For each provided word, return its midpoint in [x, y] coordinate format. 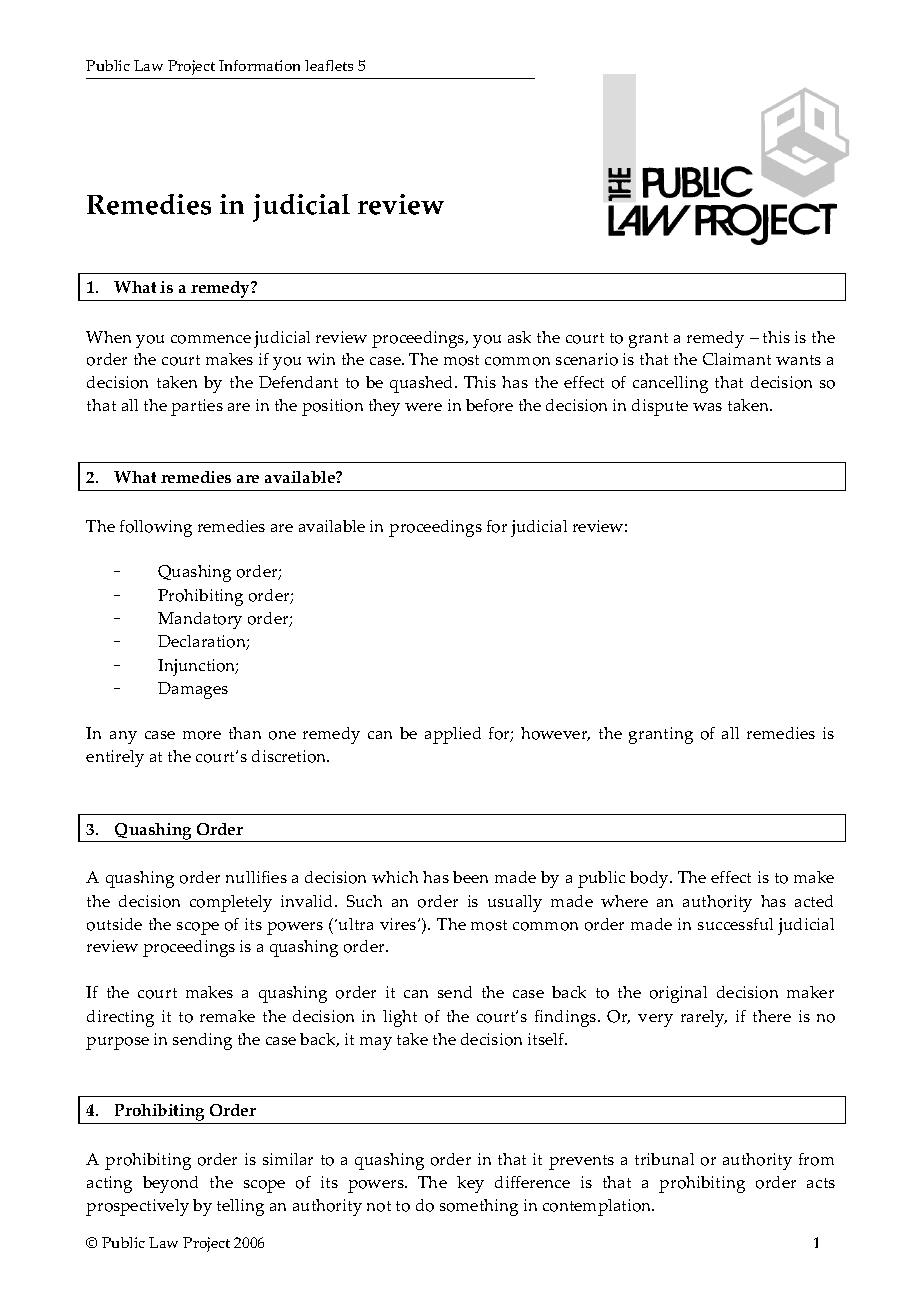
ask [519, 337]
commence [211, 339]
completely [231, 903]
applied [453, 735]
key [470, 1184]
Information [259, 65]
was [707, 407]
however [555, 734]
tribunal [664, 1159]
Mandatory [200, 620]
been [470, 877]
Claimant [737, 359]
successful [735, 924]
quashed [423, 384]
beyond [170, 1184]
